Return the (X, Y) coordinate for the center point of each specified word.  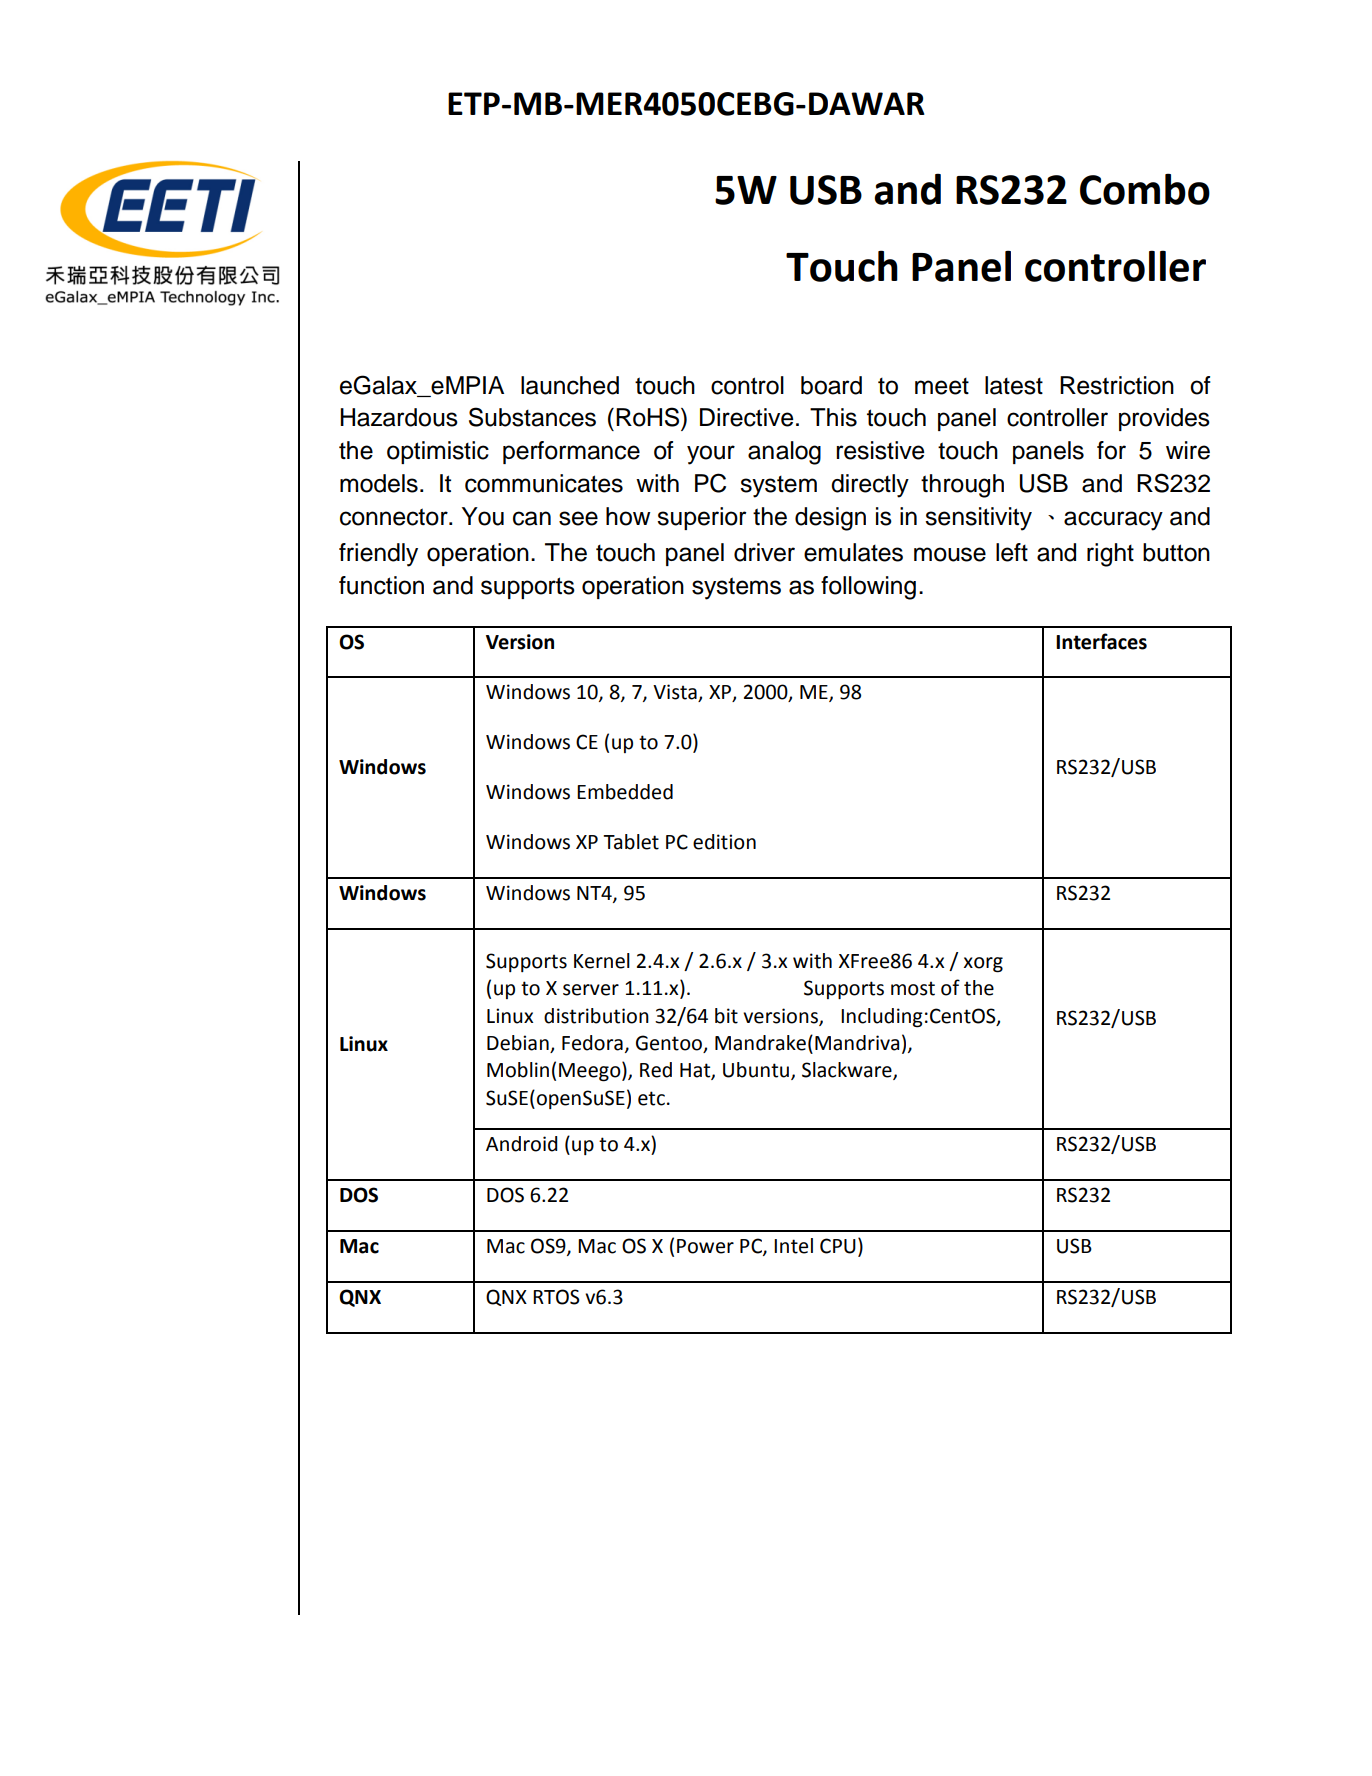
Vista (676, 693)
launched (570, 385)
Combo (1145, 189)
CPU (838, 1246)
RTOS (556, 1297)
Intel (793, 1246)
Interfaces (1101, 641)
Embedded (625, 792)
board (831, 385)
